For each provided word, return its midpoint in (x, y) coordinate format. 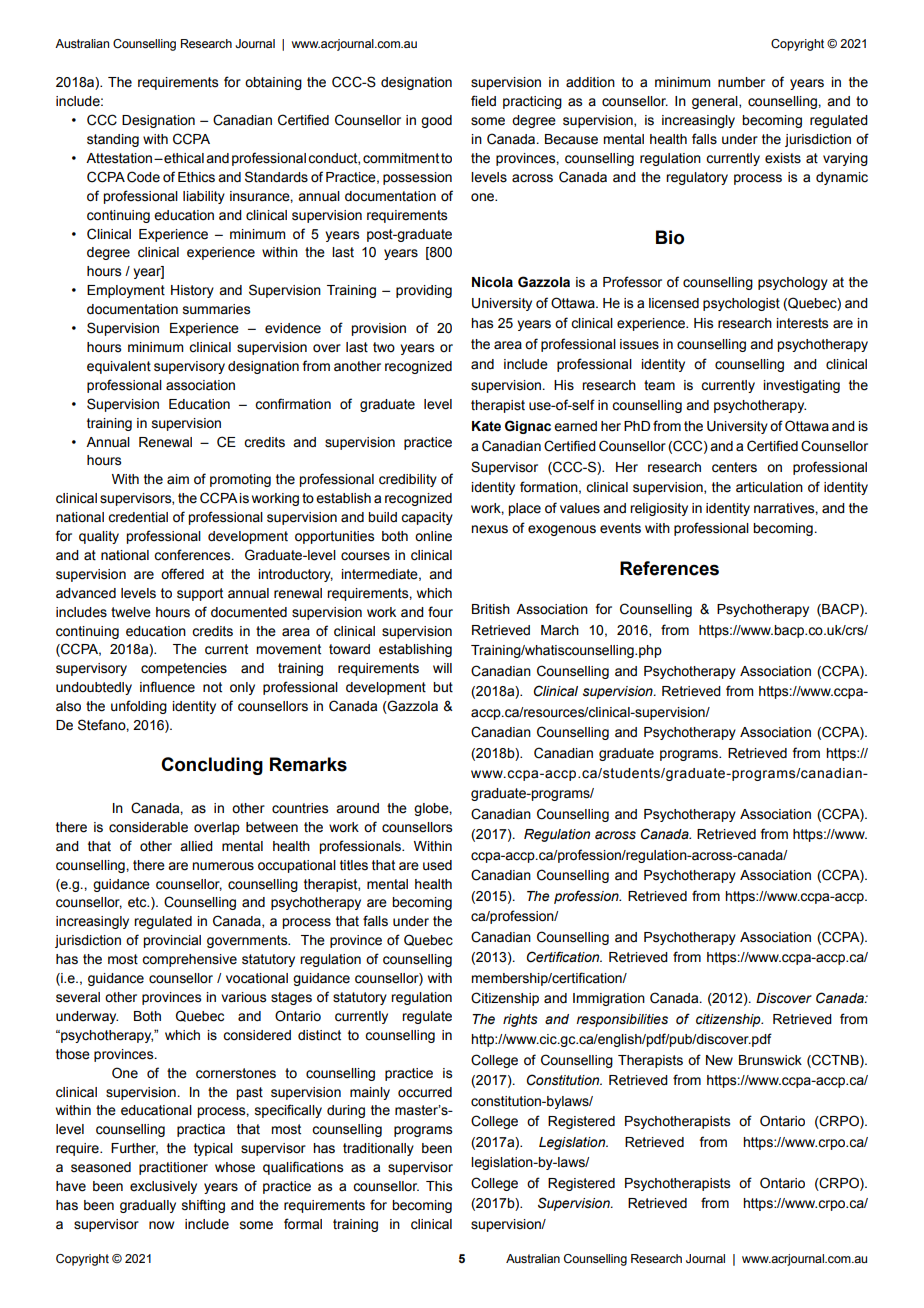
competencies (184, 669)
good (436, 121)
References (669, 568)
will (442, 668)
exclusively (163, 1187)
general (716, 102)
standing (113, 140)
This (439, 1186)
